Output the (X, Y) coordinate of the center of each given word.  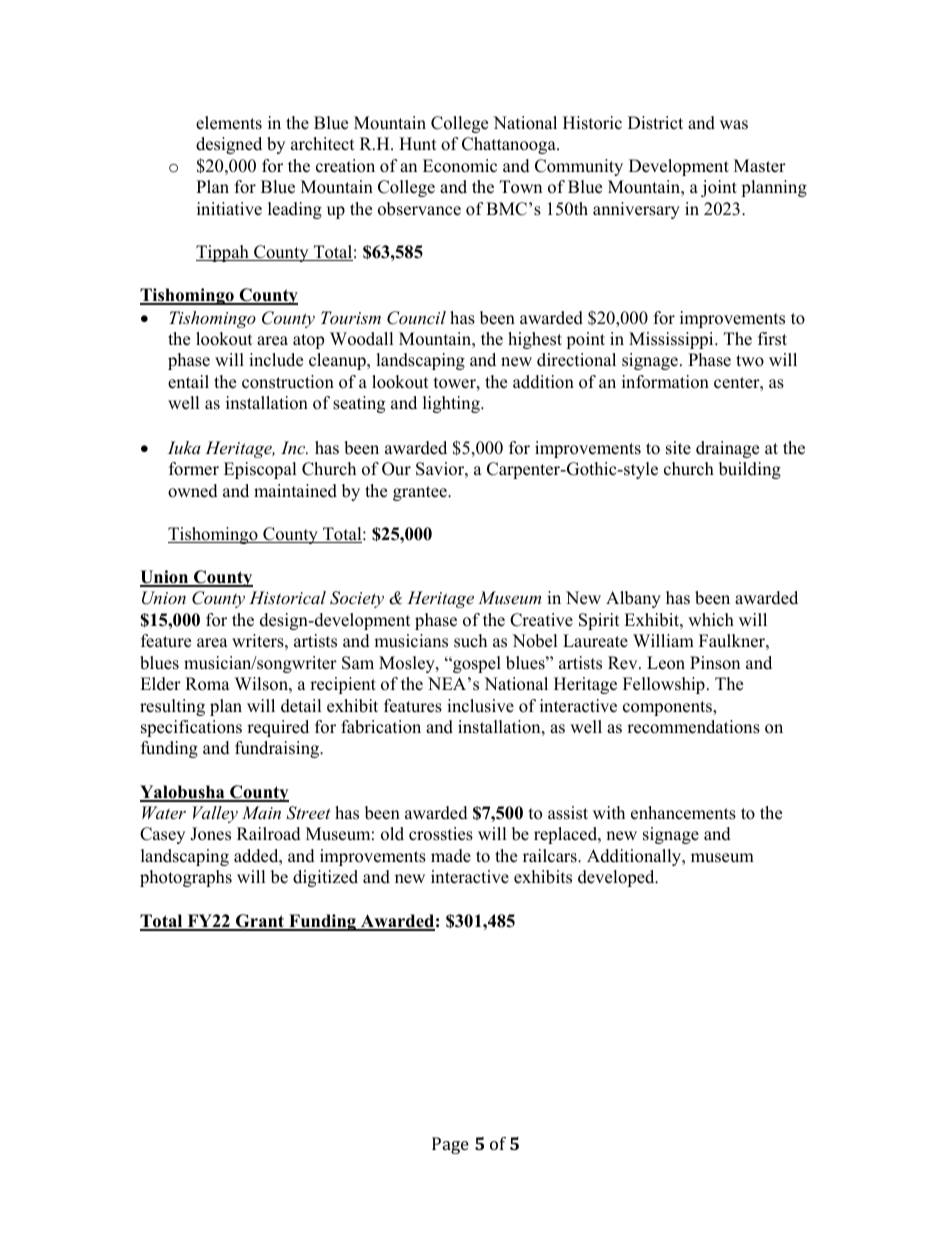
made (451, 856)
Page (450, 1145)
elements (229, 123)
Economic (460, 166)
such (470, 641)
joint (719, 188)
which (711, 620)
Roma (207, 684)
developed (617, 878)
